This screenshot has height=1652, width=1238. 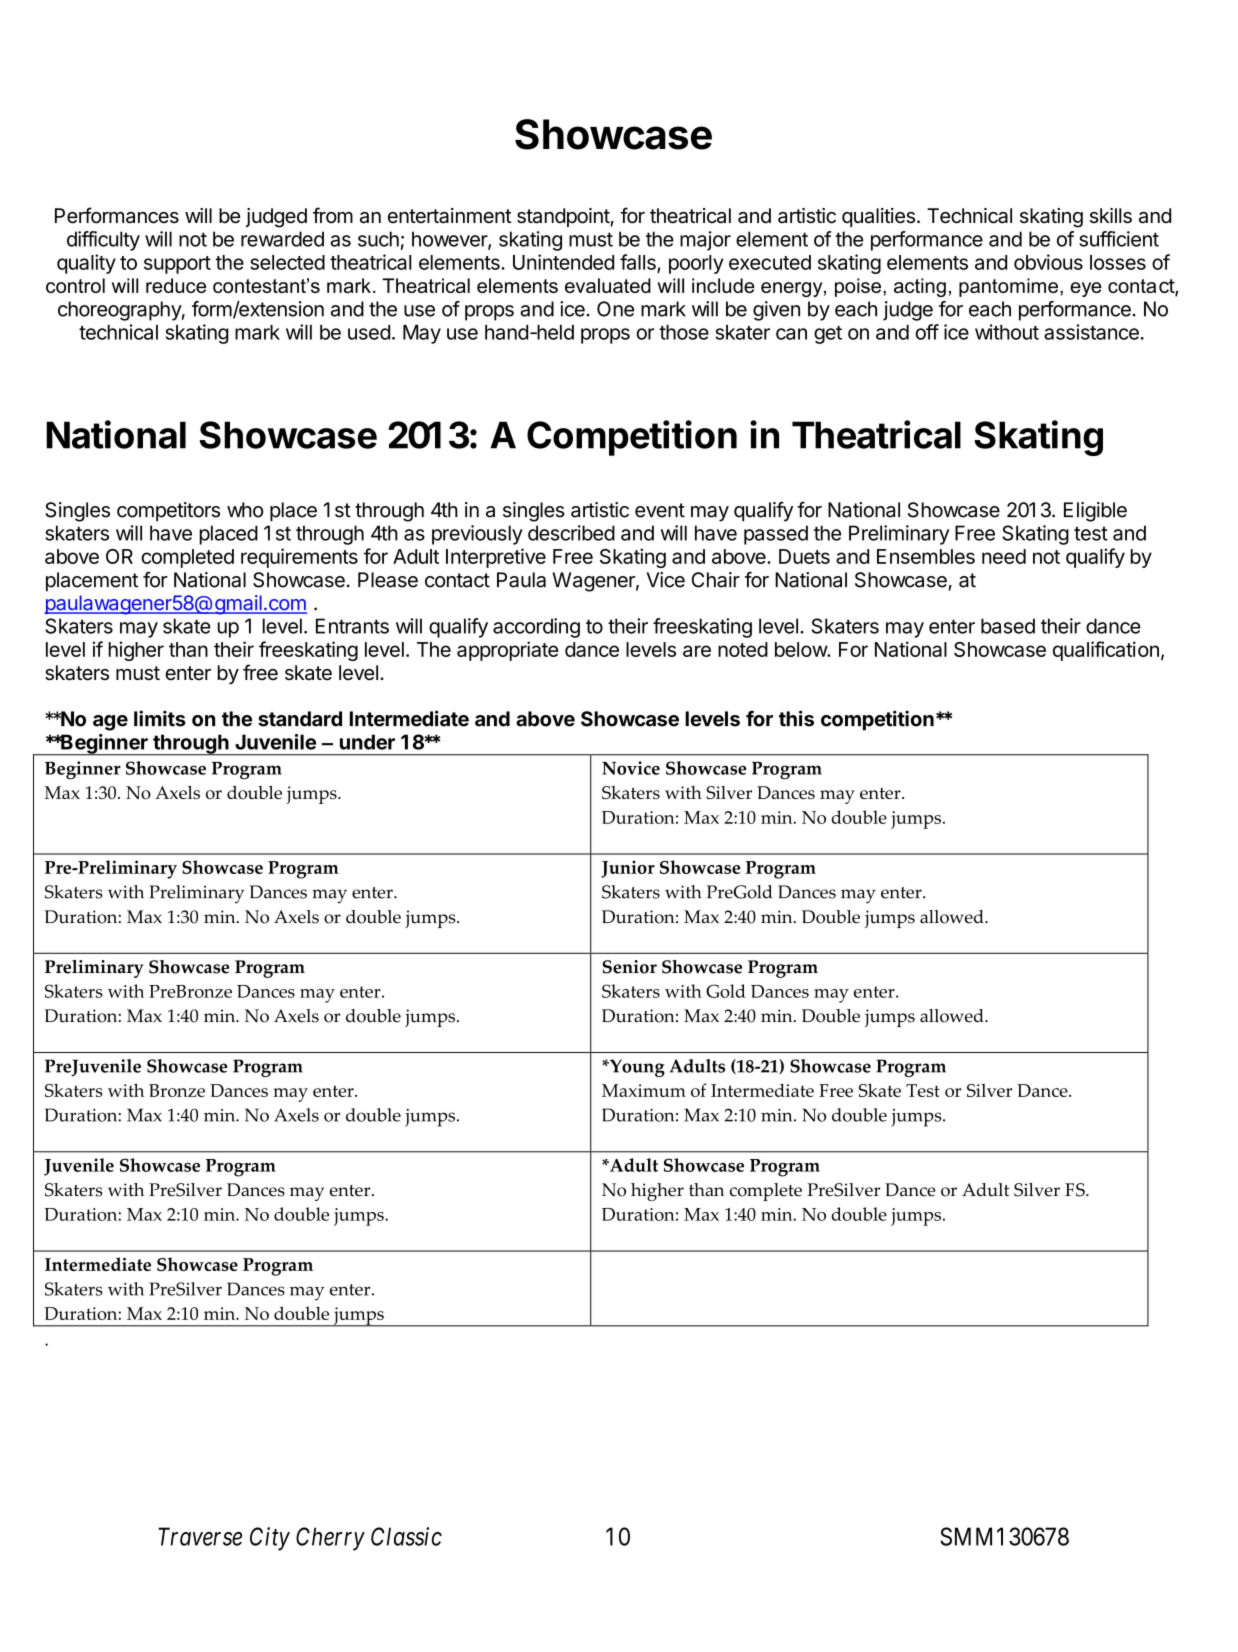 I want to click on Traverse, so click(x=200, y=1536).
